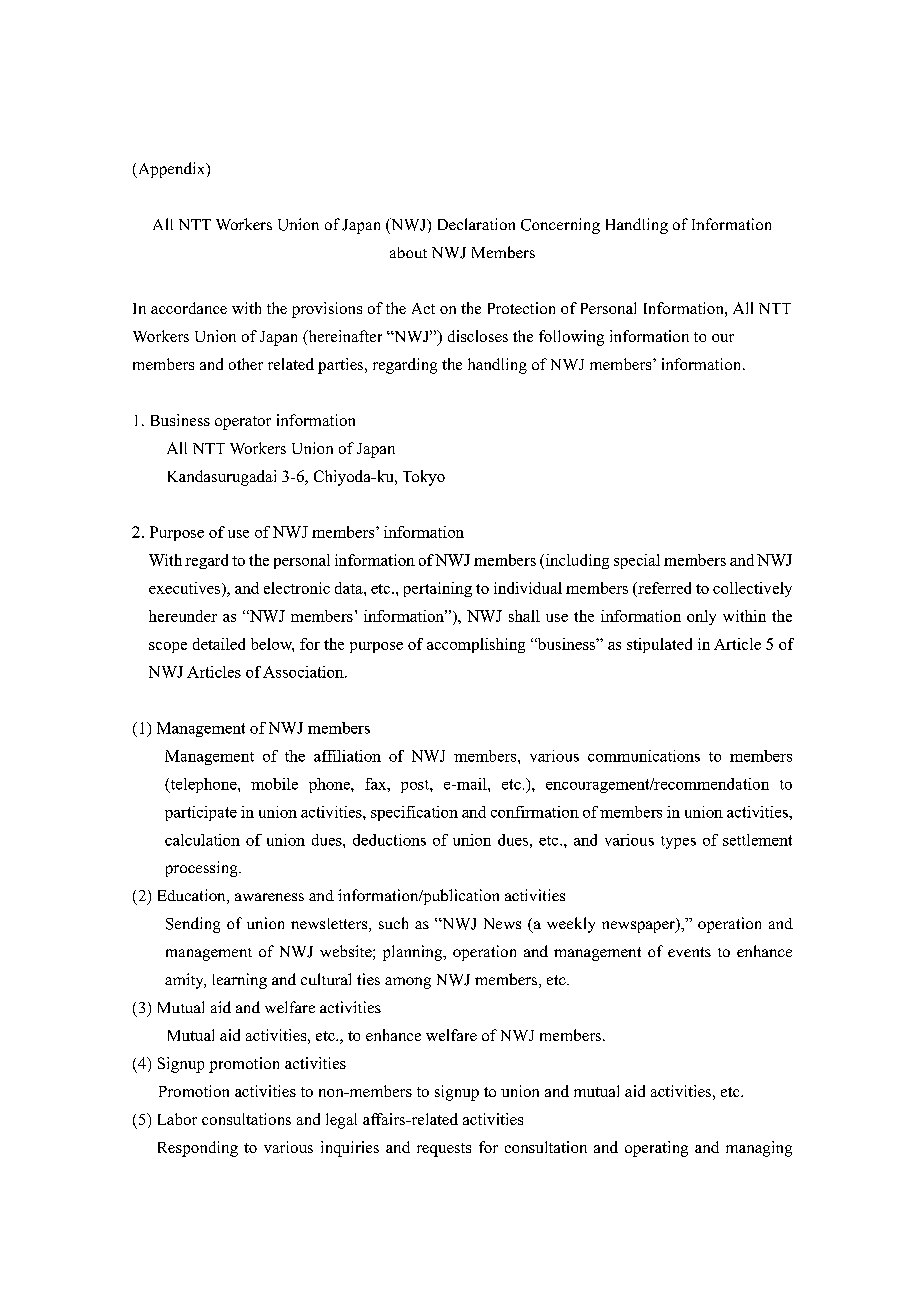  I want to click on Responding, so click(198, 1149).
